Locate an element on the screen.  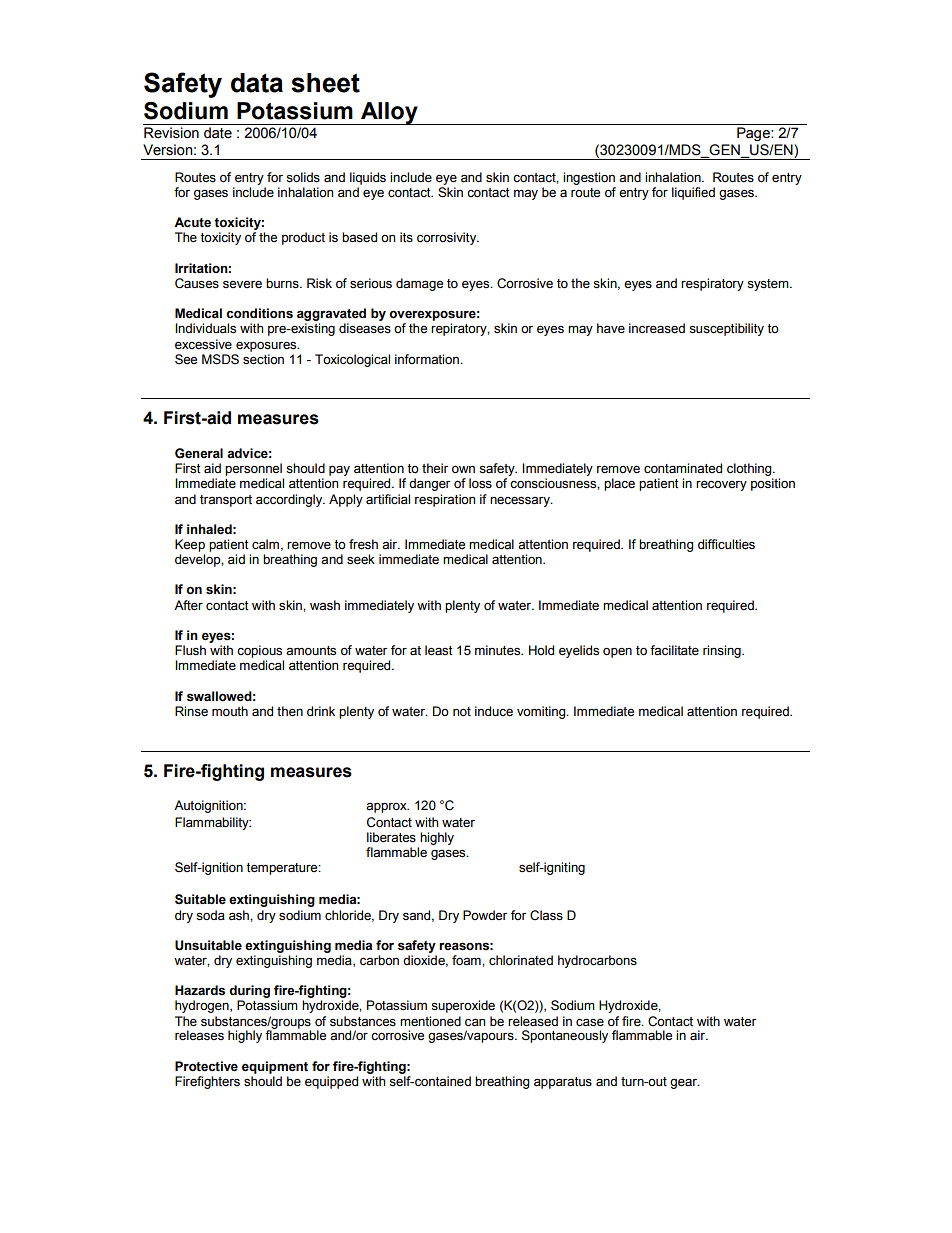
date is located at coordinates (218, 133).
